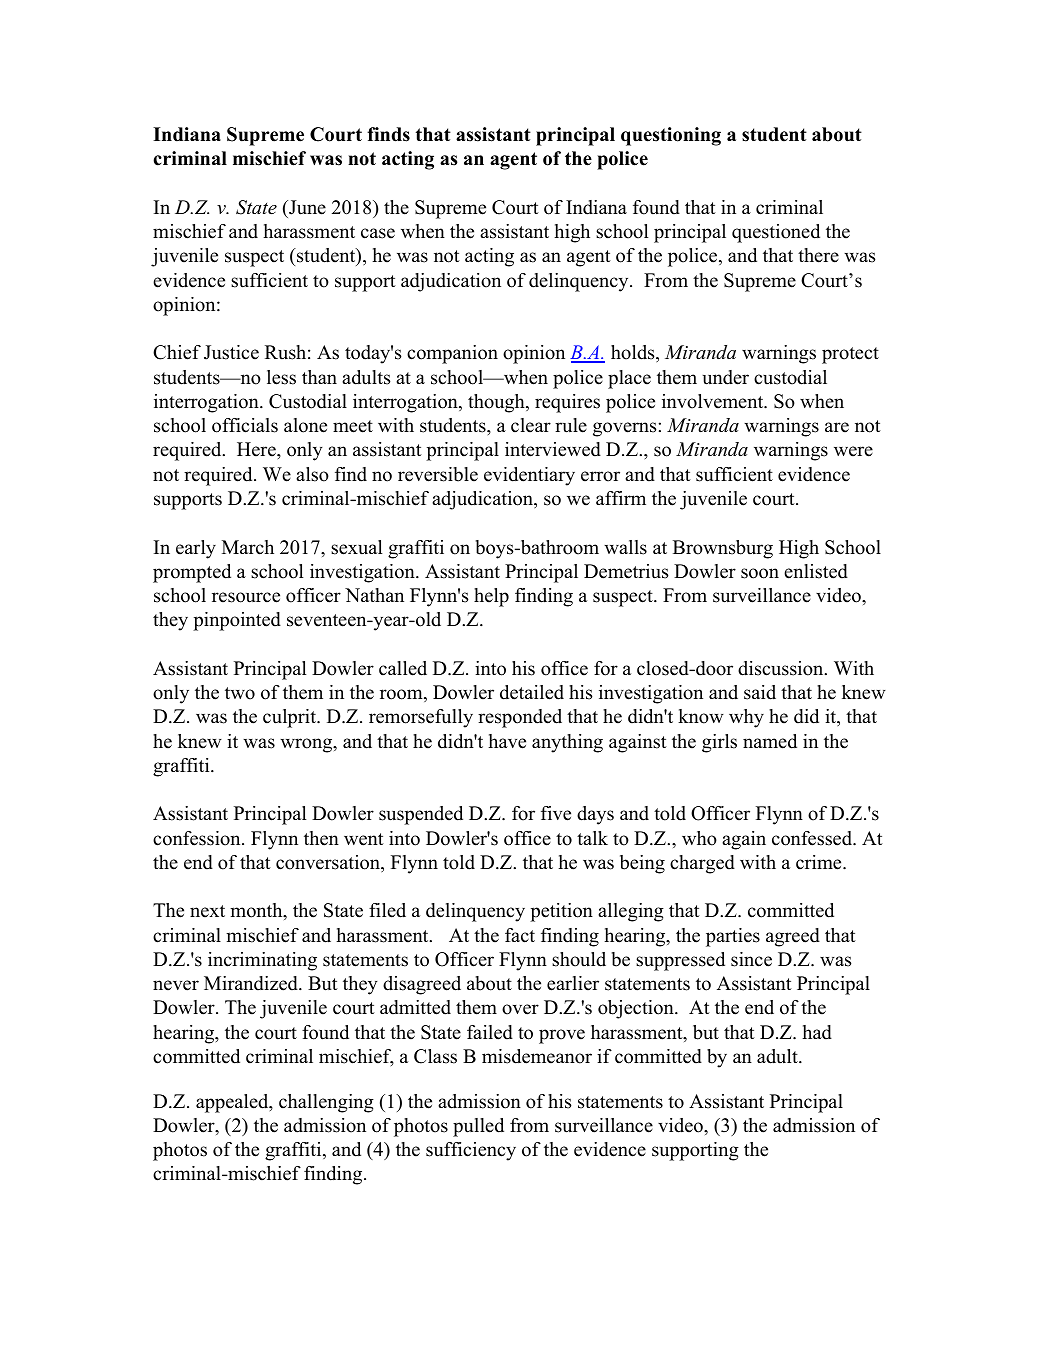 This screenshot has height=1348, width=1042. Describe the element at coordinates (237, 621) in the screenshot. I see `pinpointed` at that location.
